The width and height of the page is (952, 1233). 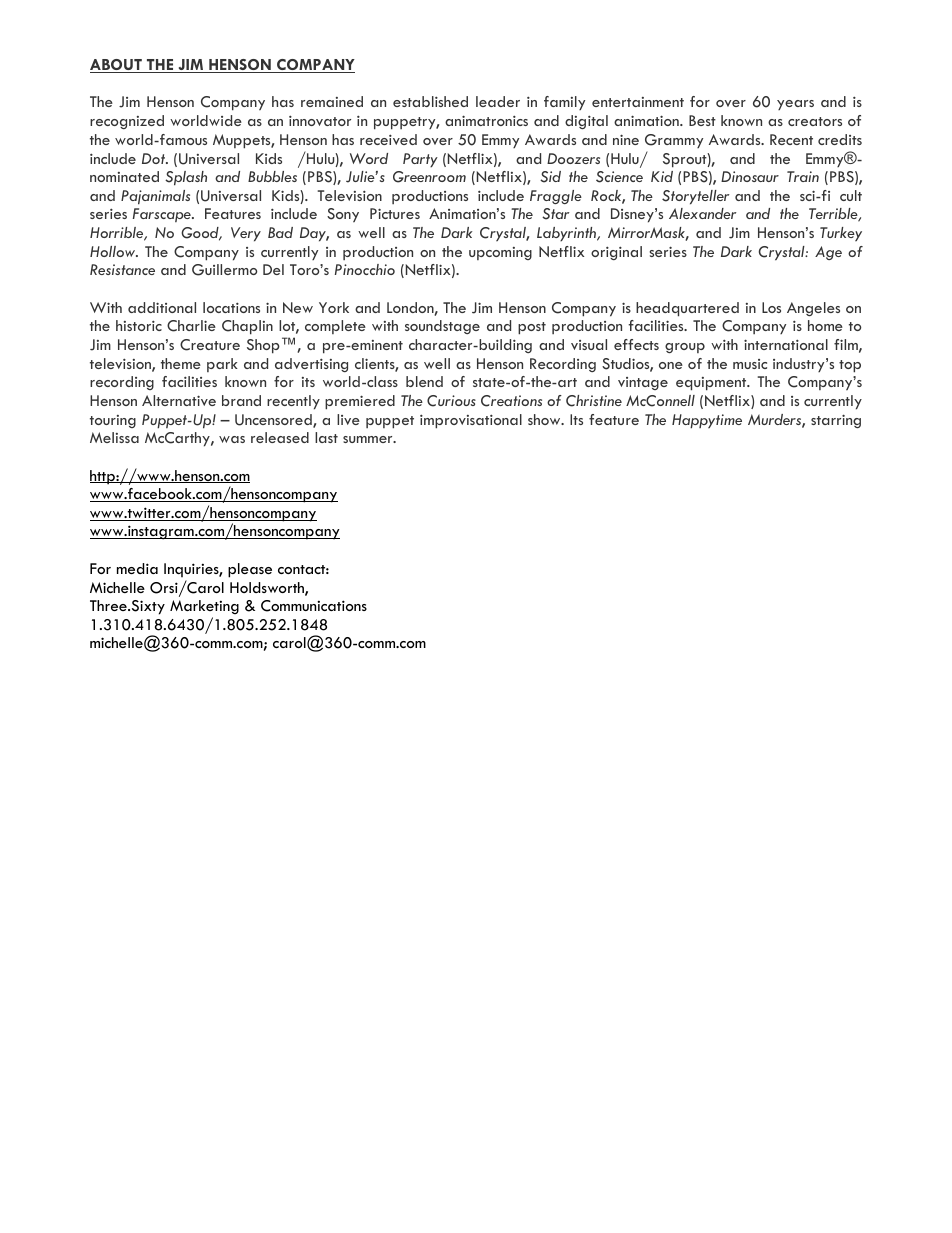 I want to click on years, so click(x=795, y=105).
